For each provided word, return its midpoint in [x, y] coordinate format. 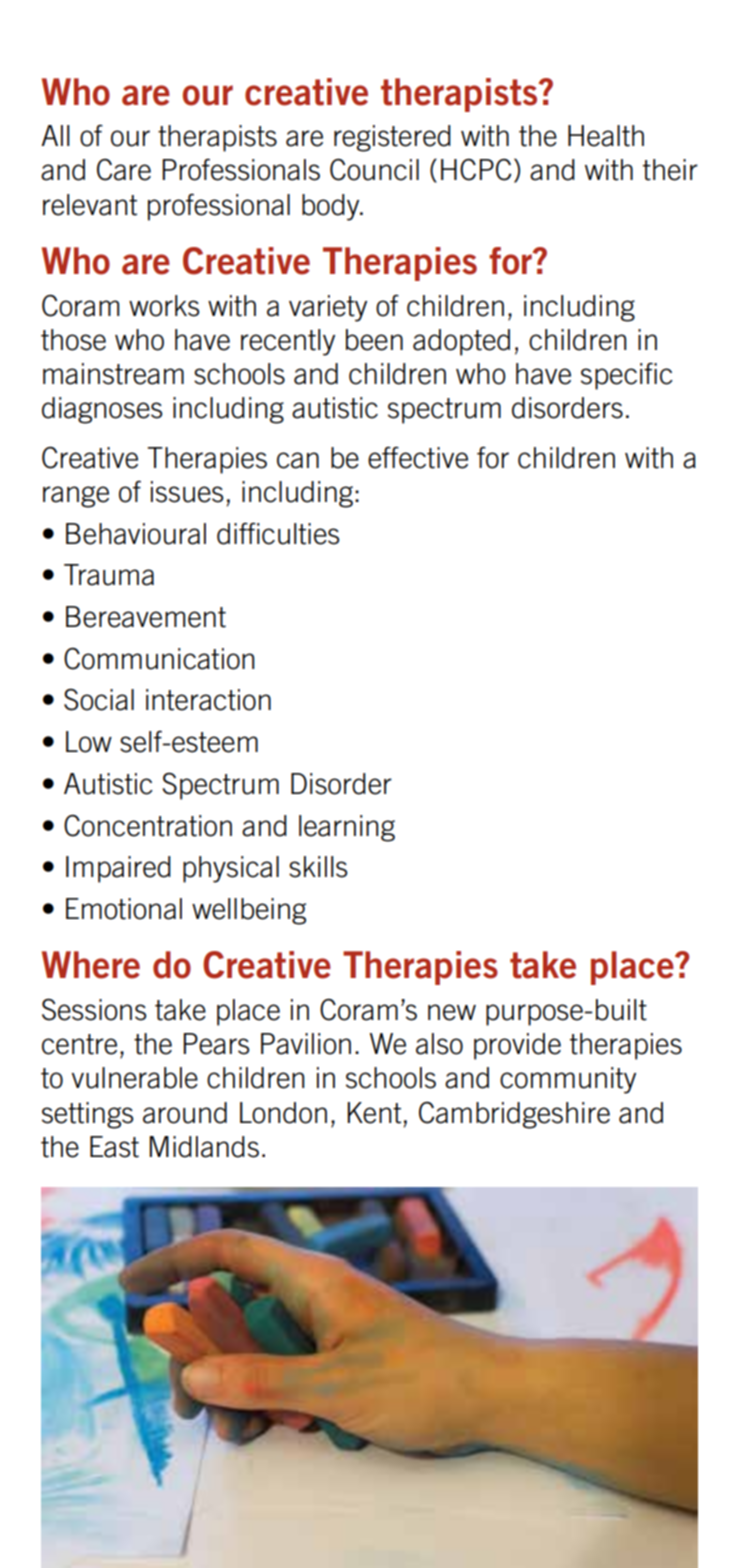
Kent [374, 1113]
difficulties [278, 533]
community [568, 1080]
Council [374, 169]
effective [418, 457]
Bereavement [146, 617]
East [114, 1147]
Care [124, 170]
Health [606, 136]
